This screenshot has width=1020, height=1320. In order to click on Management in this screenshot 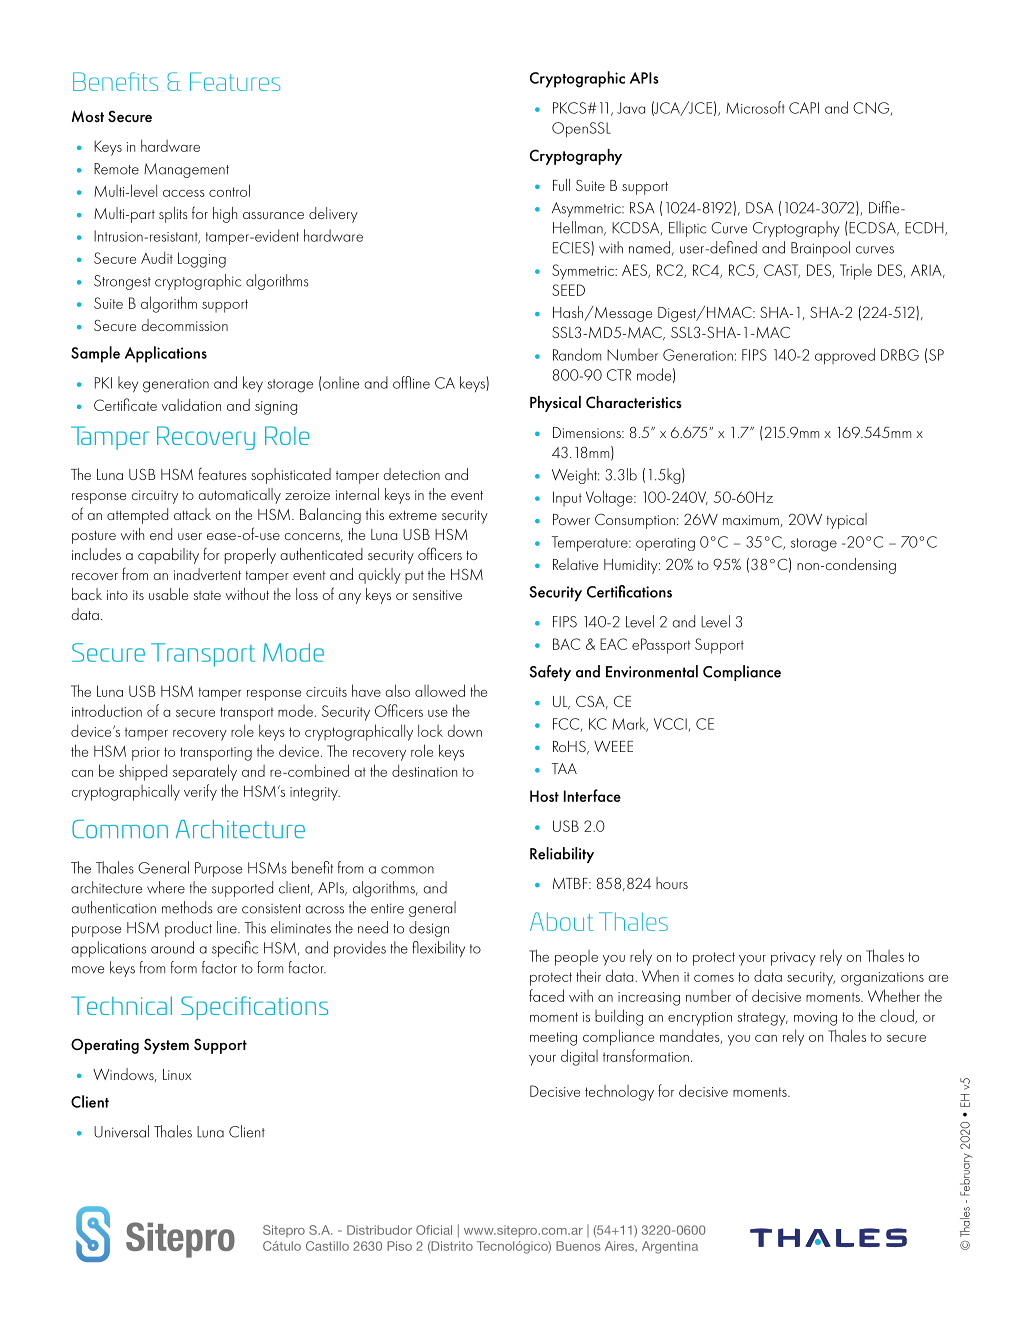, I will do `click(186, 170)`.
